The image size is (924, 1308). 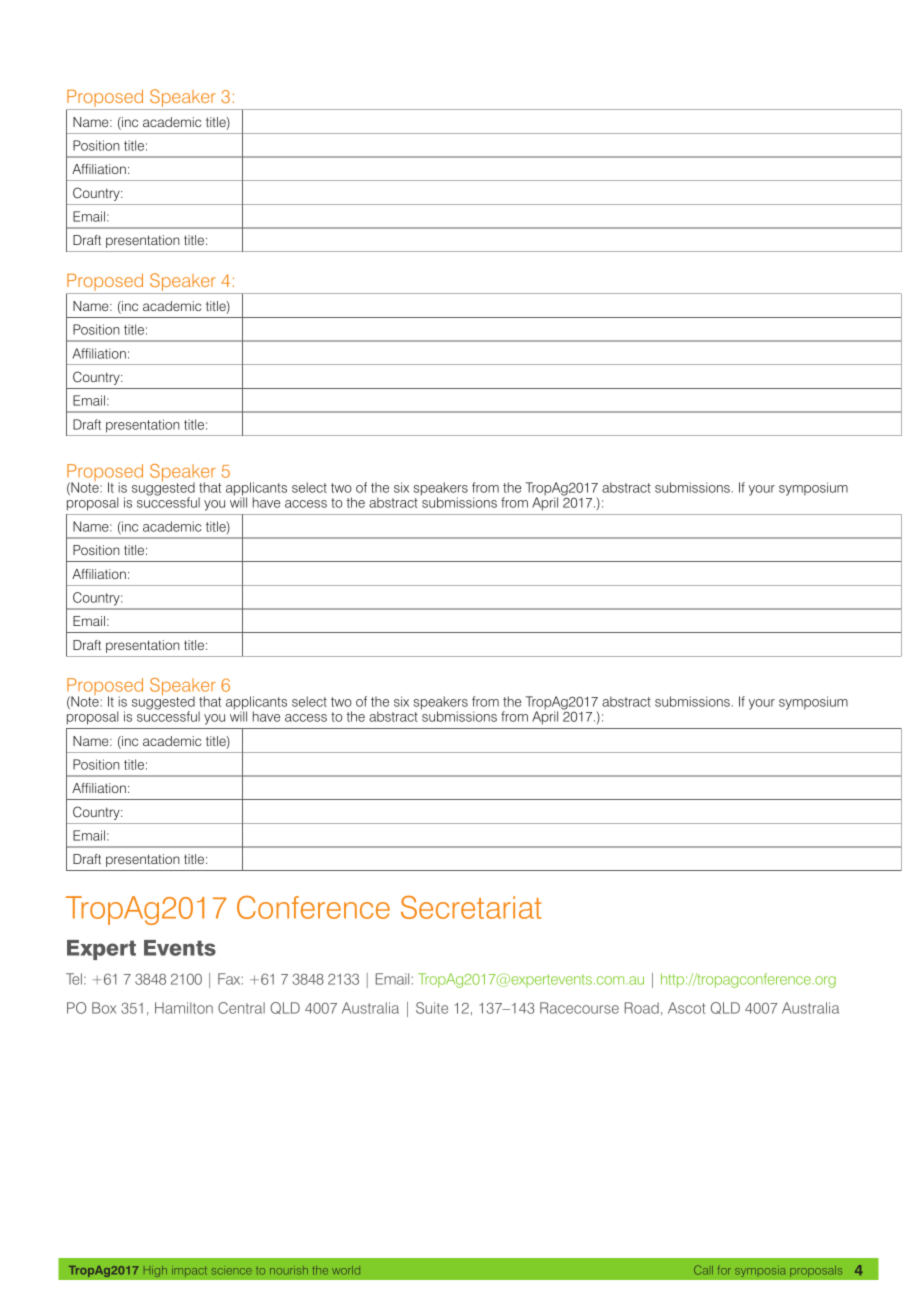 I want to click on Ascot, so click(x=686, y=1008).
